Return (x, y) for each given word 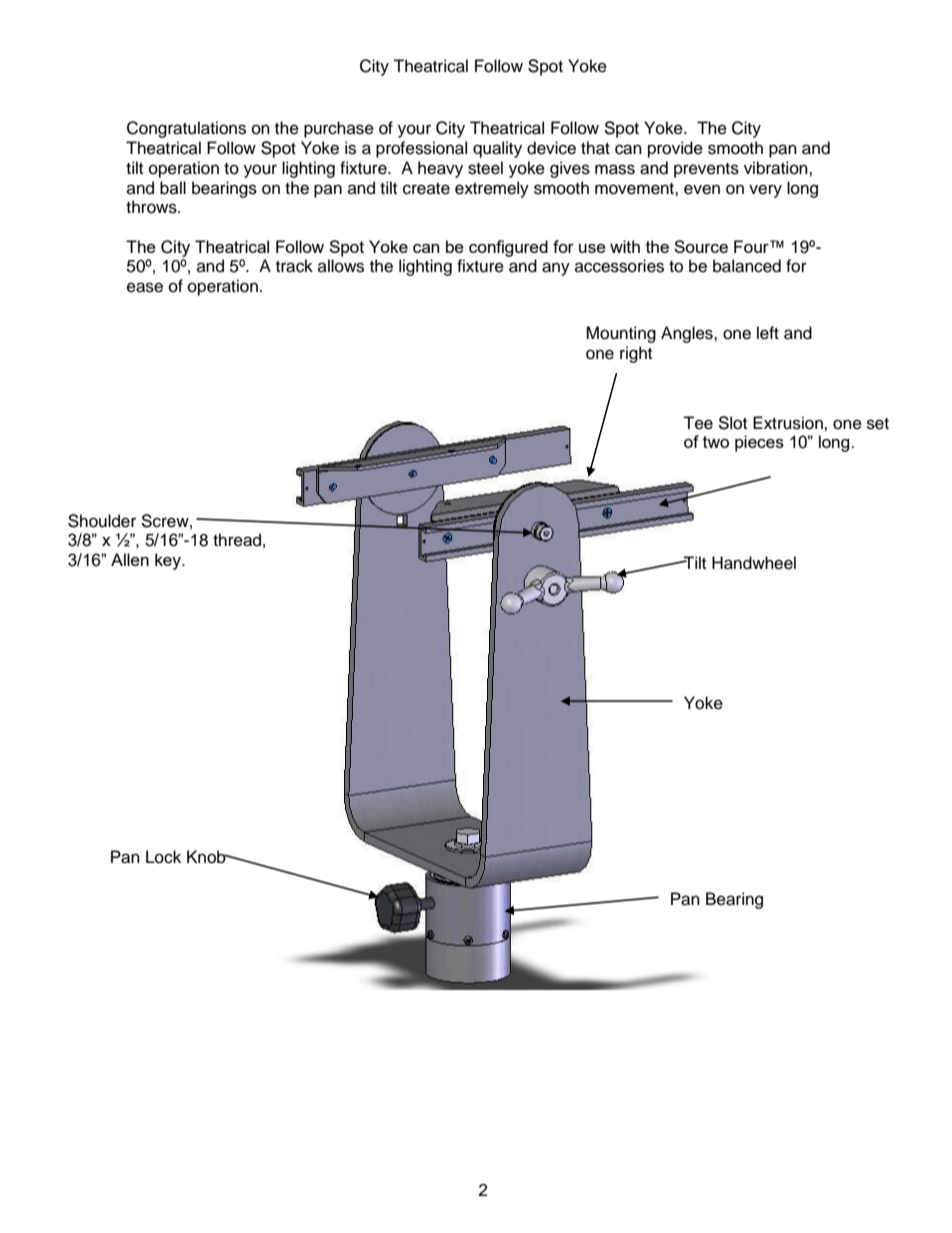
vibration (777, 168)
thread (237, 540)
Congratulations (186, 129)
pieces (759, 443)
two (716, 442)
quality (497, 149)
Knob (207, 857)
